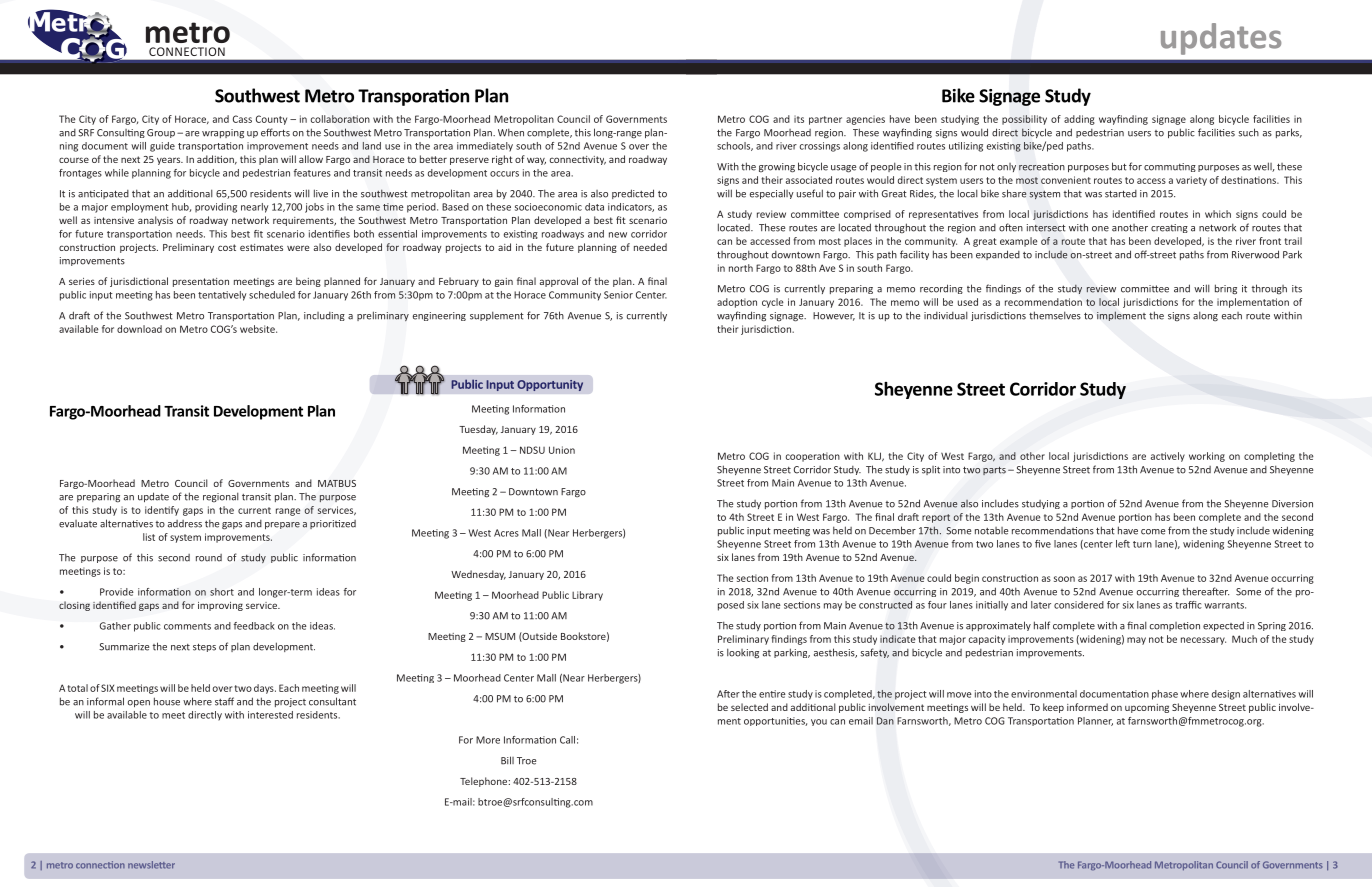  Describe the element at coordinates (223, 134) in the image. I see `wrapping` at that location.
